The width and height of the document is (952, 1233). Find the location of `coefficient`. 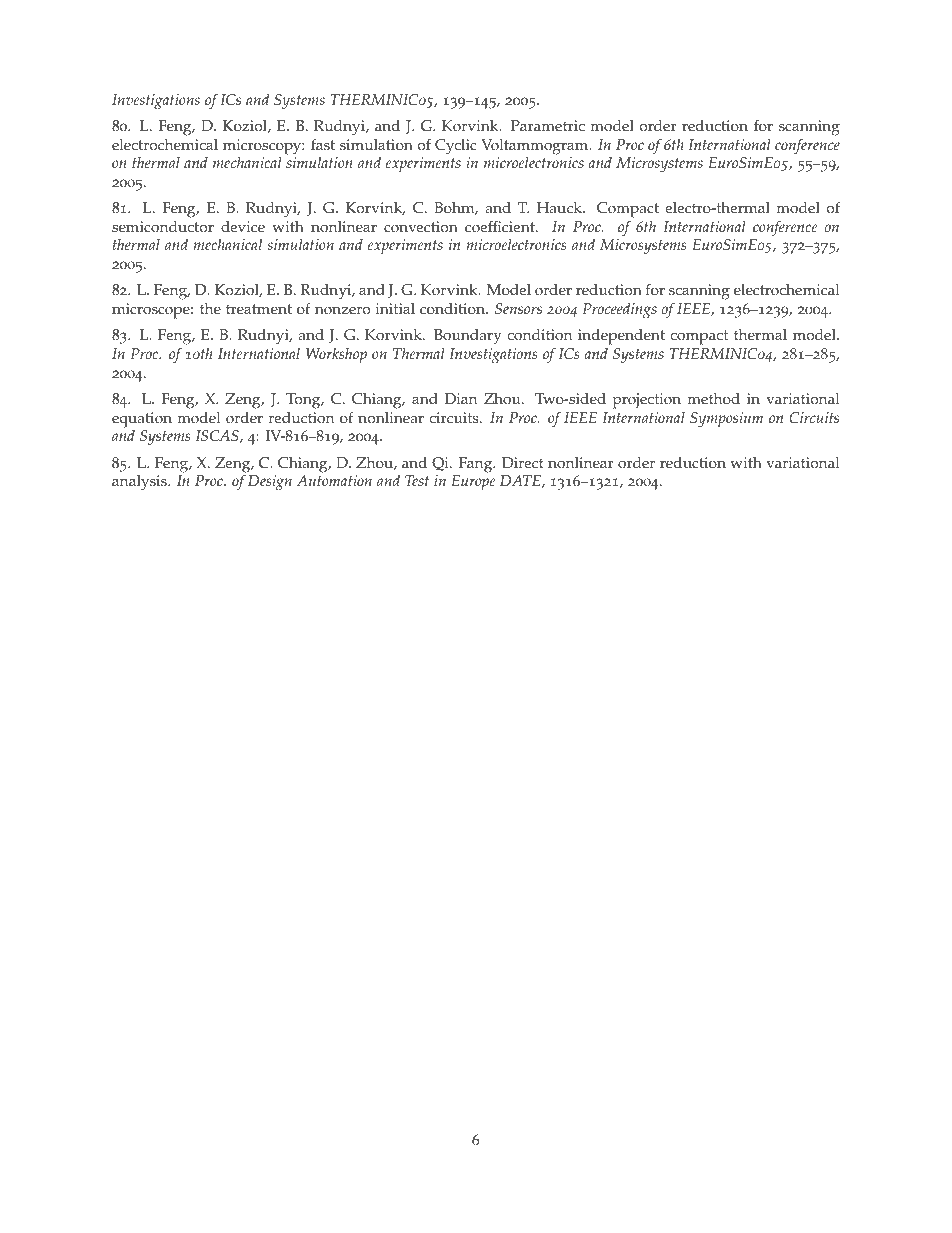

coefficient is located at coordinates (501, 227).
